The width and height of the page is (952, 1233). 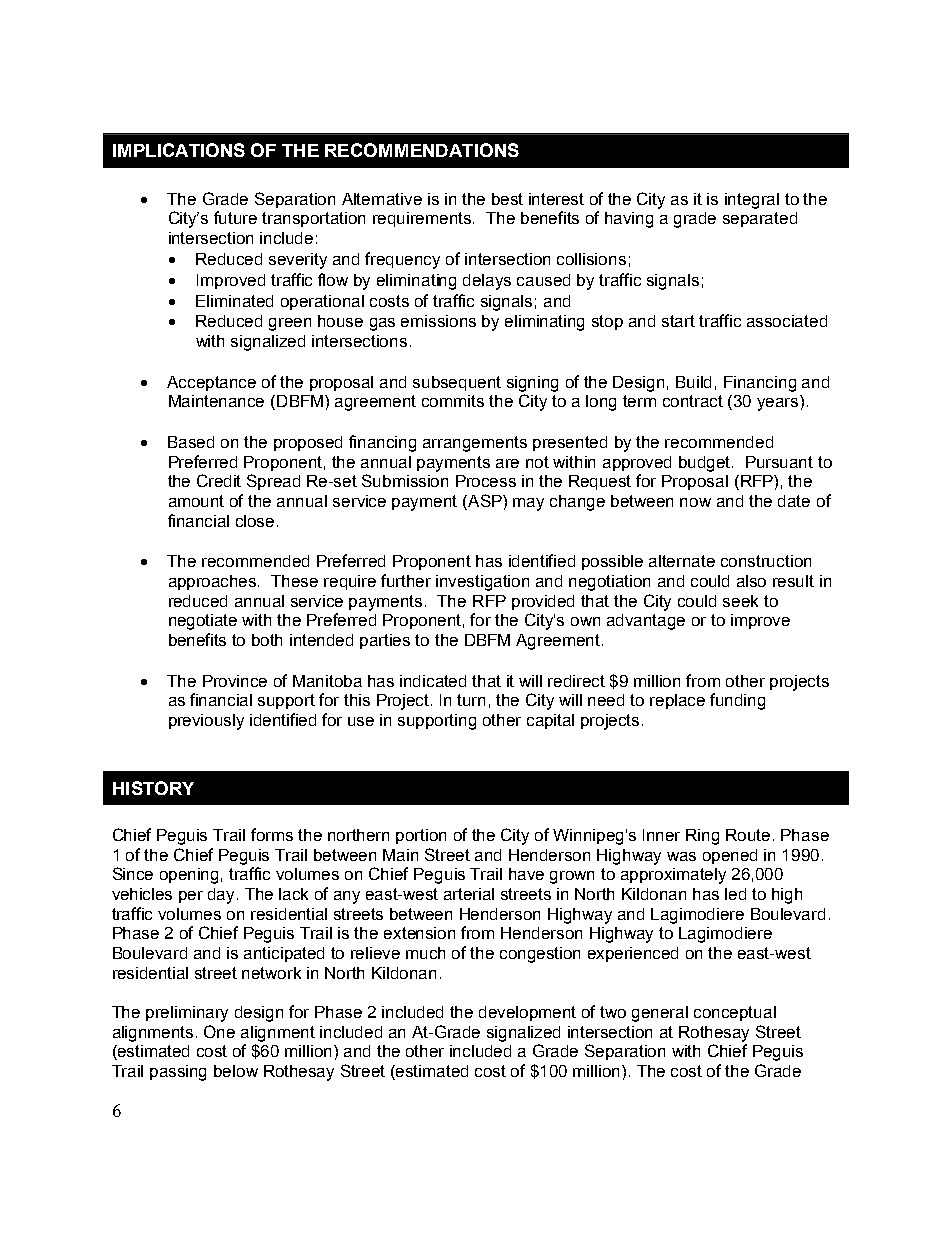 I want to click on integral, so click(x=752, y=201).
